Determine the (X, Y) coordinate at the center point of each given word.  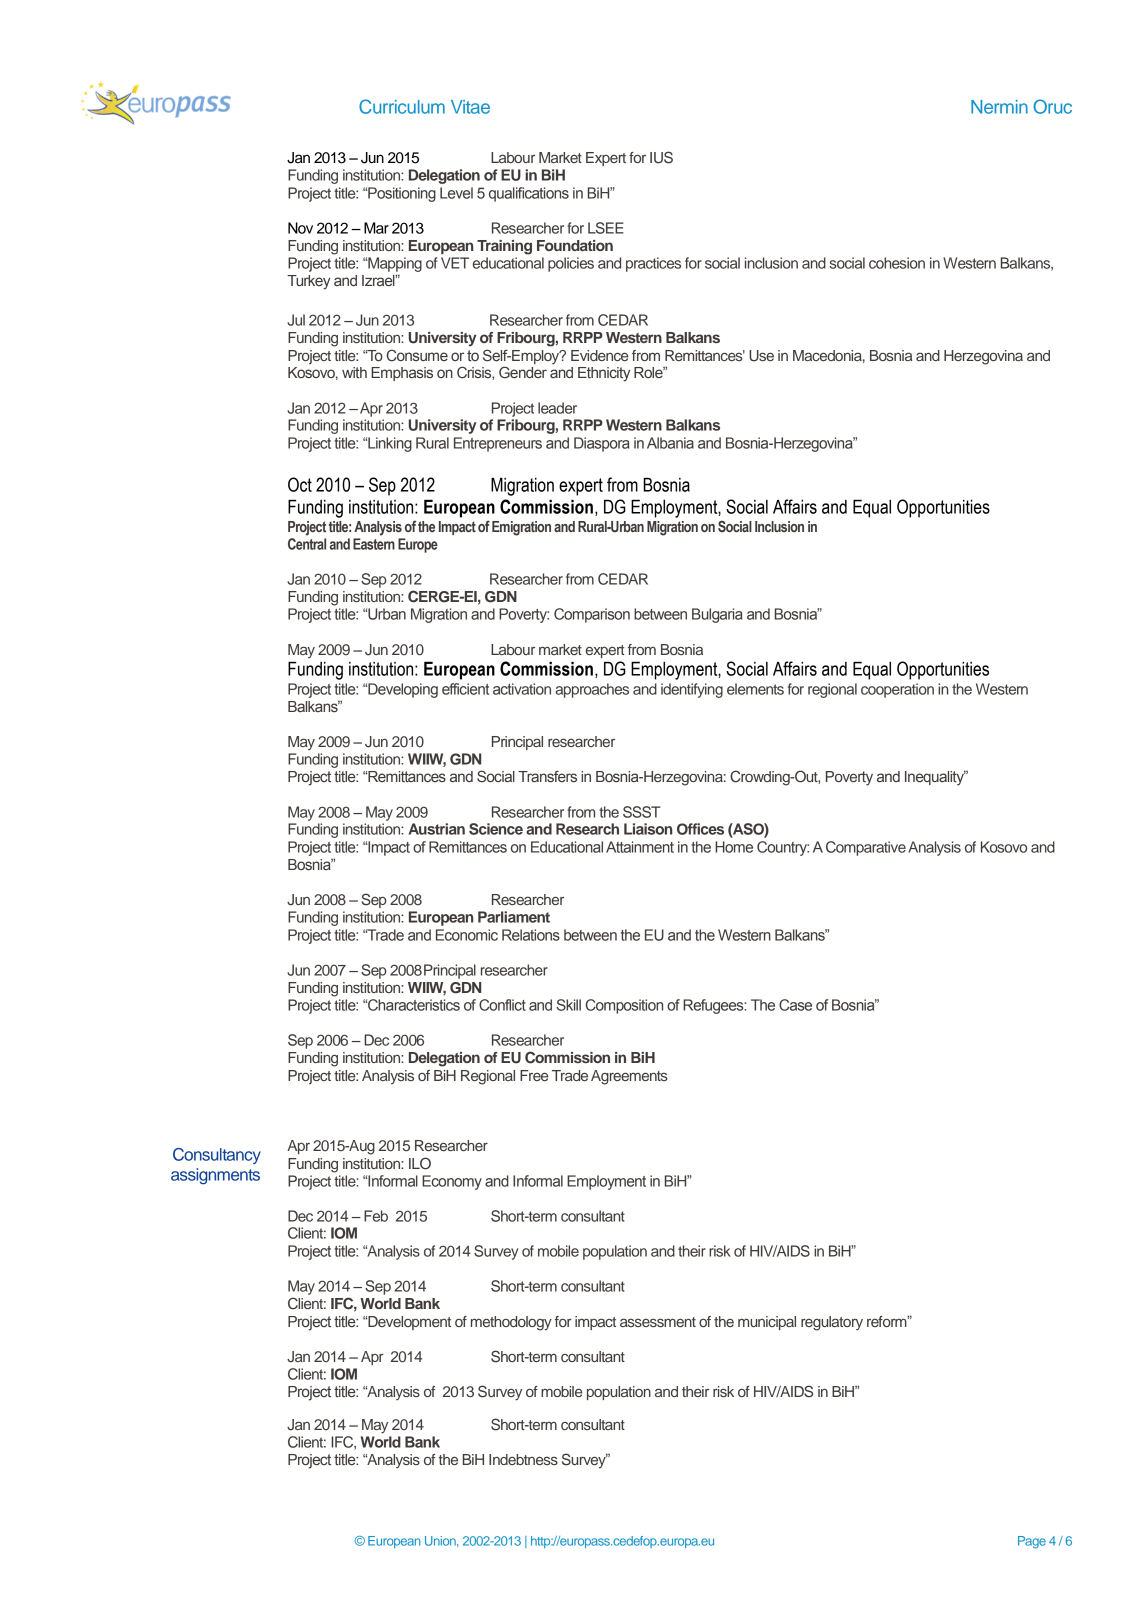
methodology (511, 1323)
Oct (300, 484)
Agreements (629, 1077)
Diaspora (602, 444)
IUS (661, 157)
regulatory (832, 1323)
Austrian (437, 829)
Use (761, 356)
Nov (300, 228)
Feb (376, 1216)
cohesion (897, 263)
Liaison (648, 829)
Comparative (866, 848)
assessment (658, 1322)
